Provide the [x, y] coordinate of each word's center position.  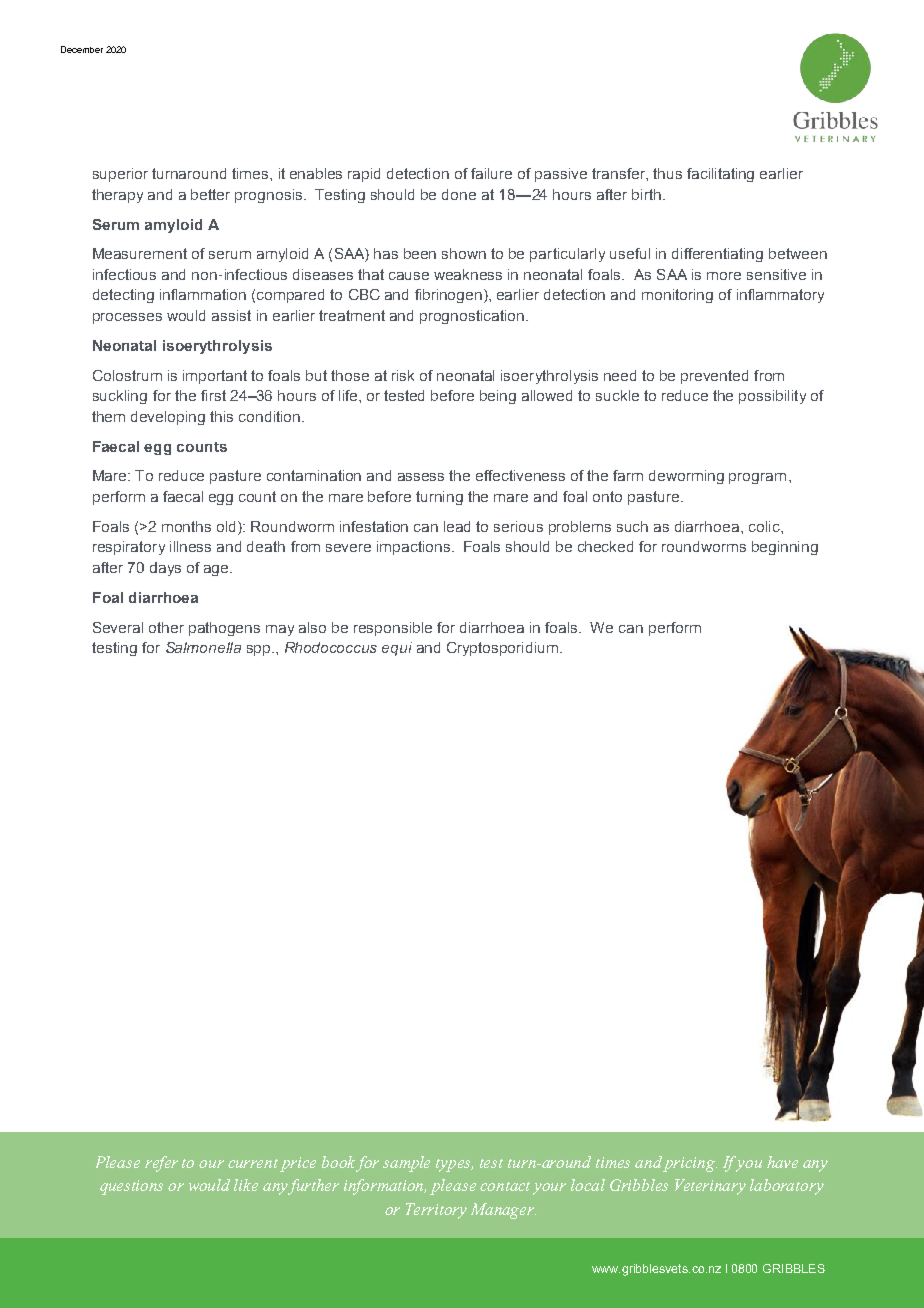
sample [406, 1164]
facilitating [720, 175]
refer [161, 1164]
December [82, 49]
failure [491, 173]
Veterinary [710, 1187]
